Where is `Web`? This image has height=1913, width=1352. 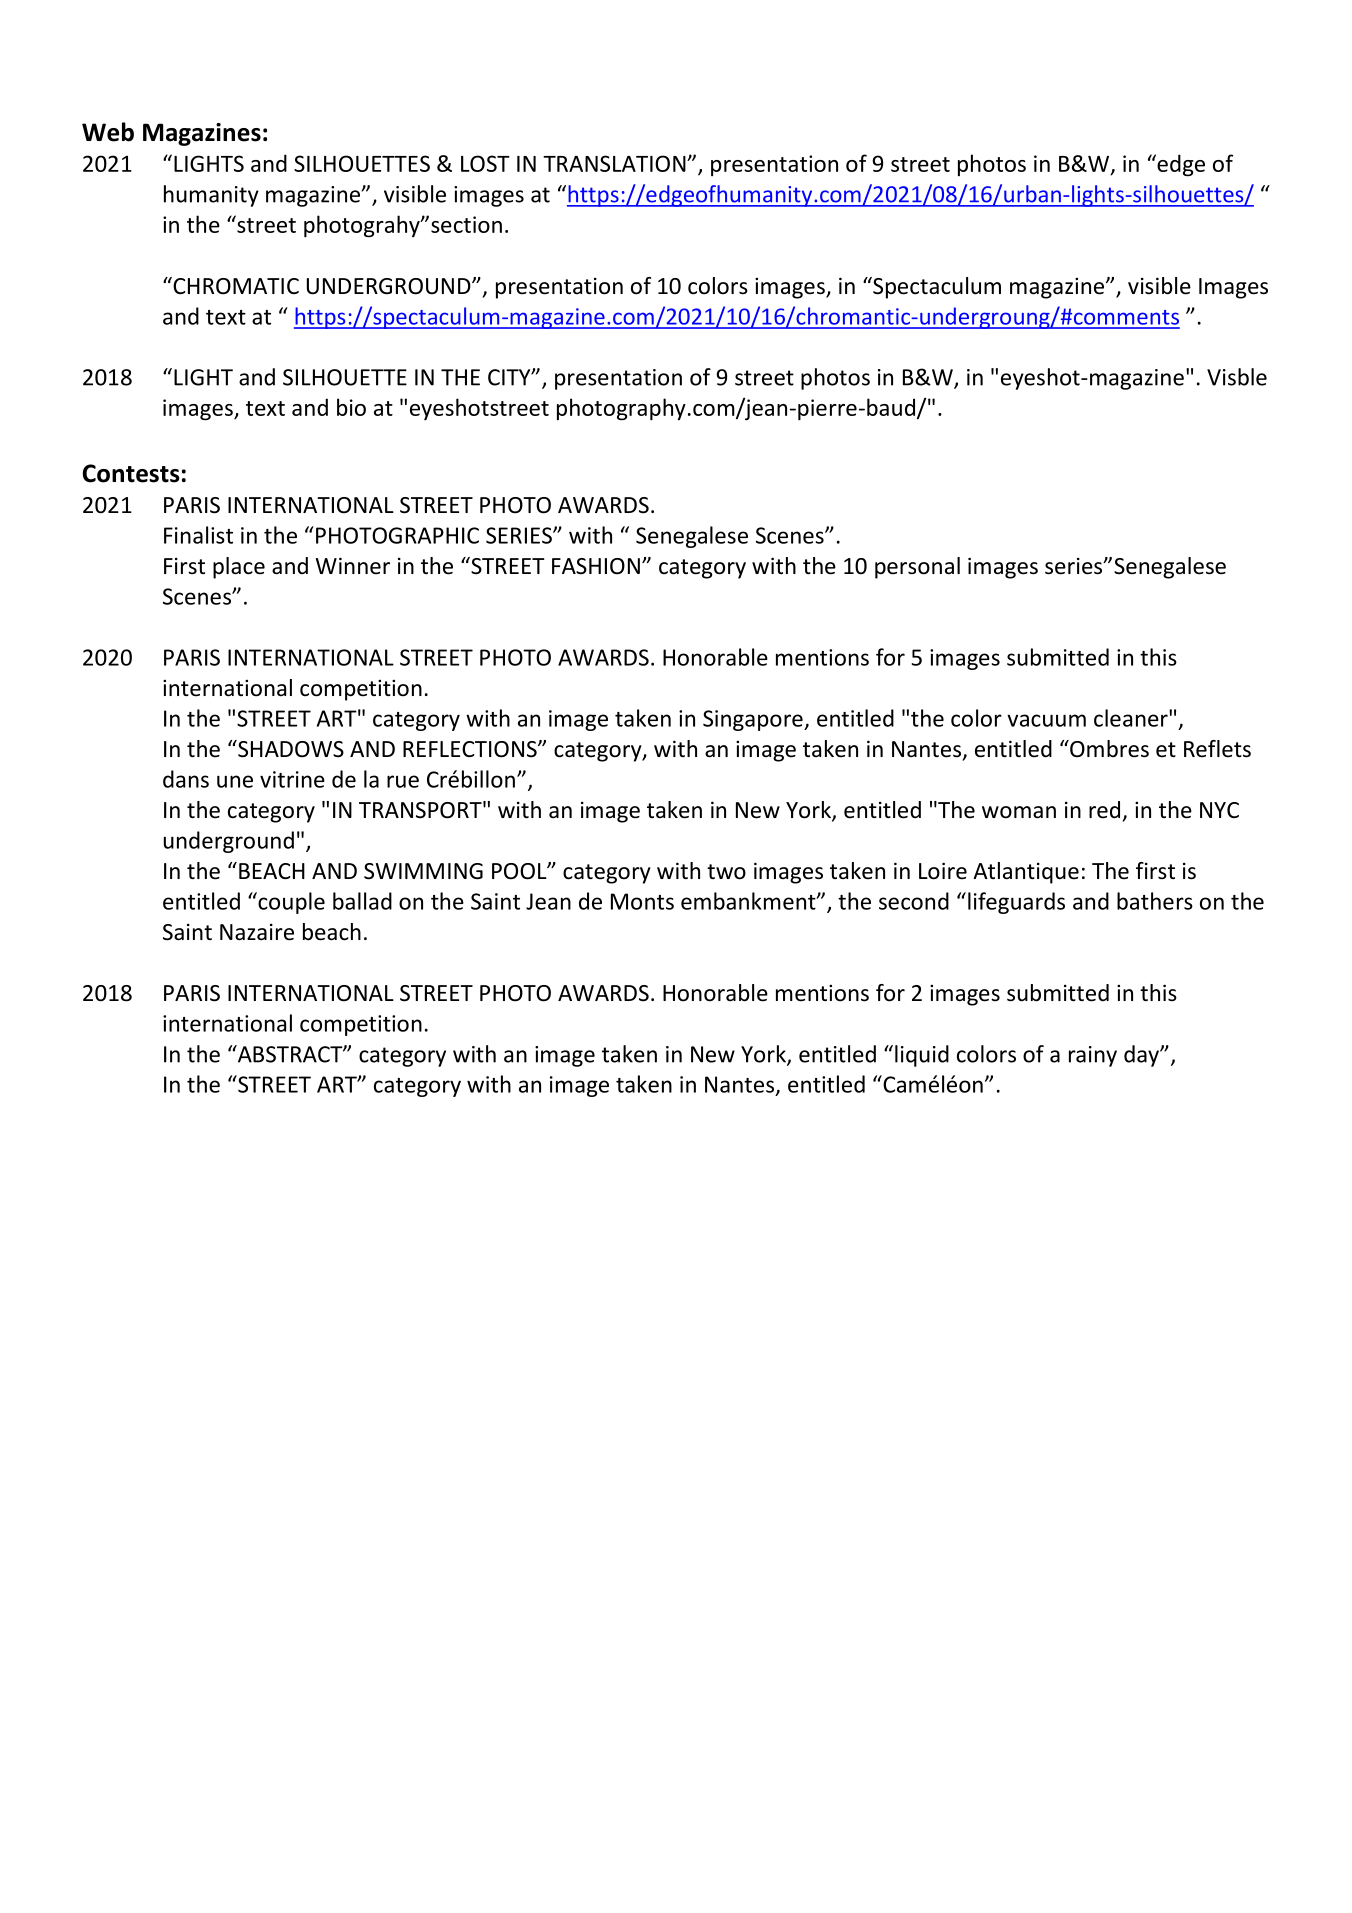
Web is located at coordinates (108, 132).
